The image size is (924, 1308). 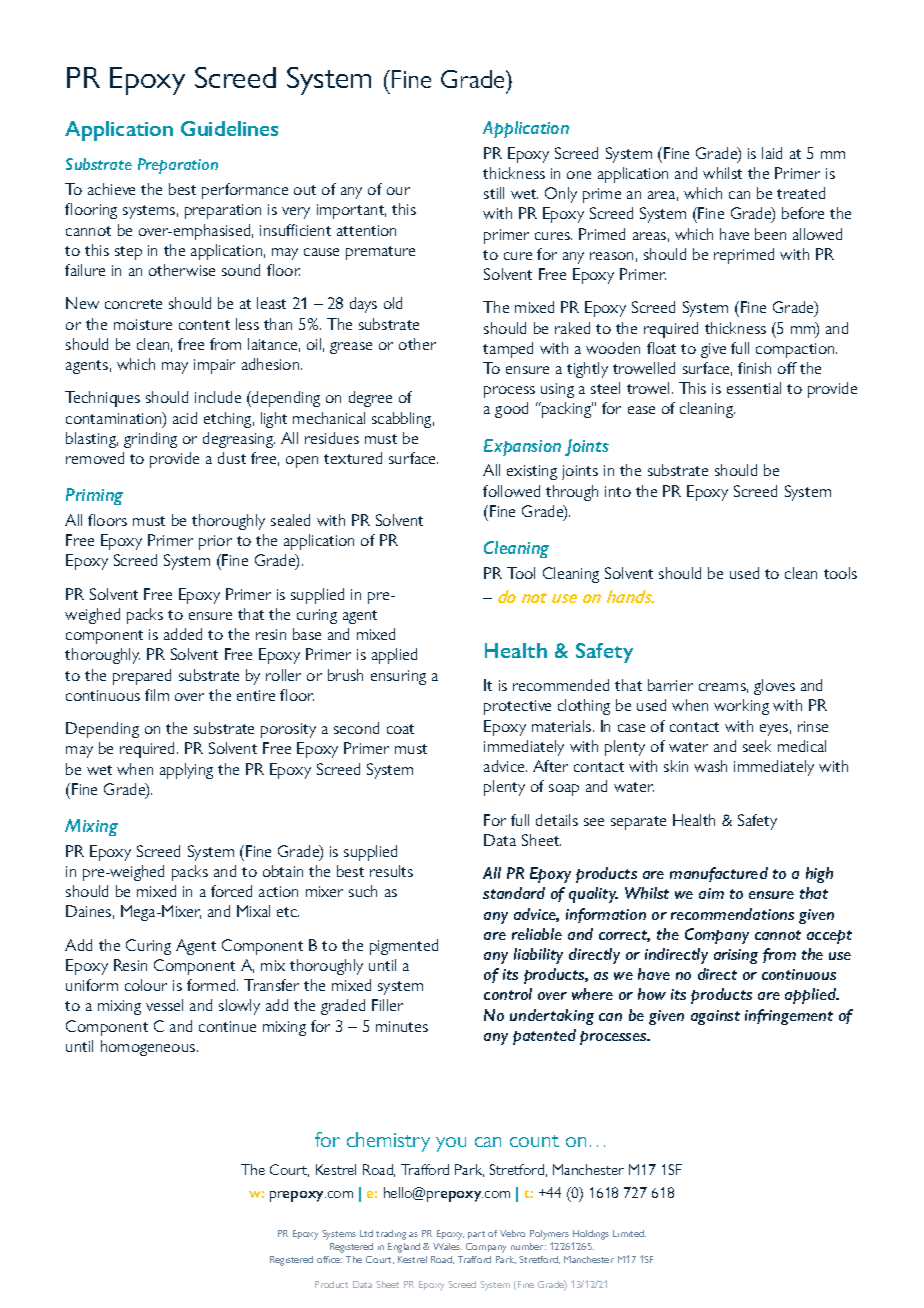 I want to click on into, so click(x=618, y=491).
